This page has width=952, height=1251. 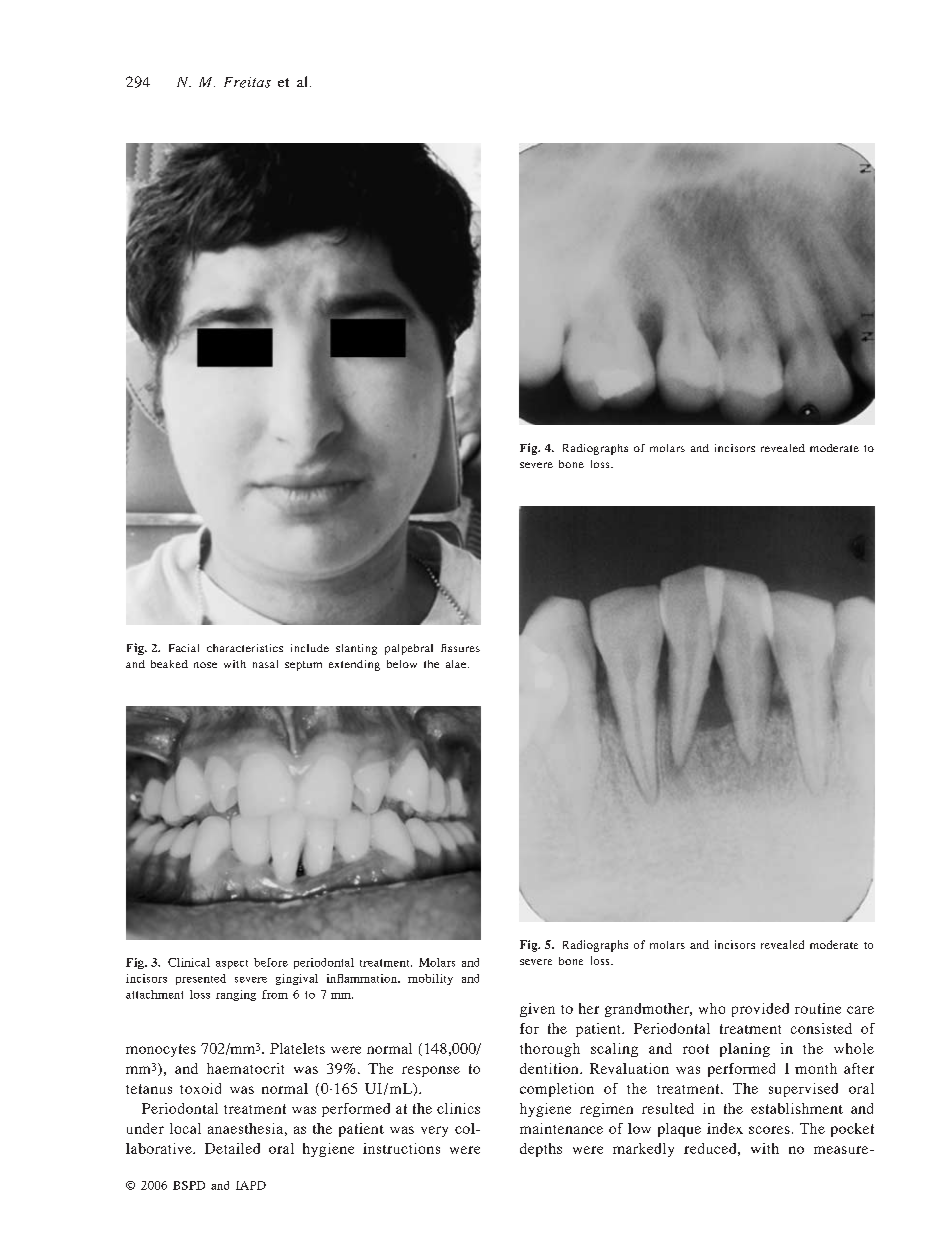 What do you see at coordinates (245, 648) in the page?
I see `characteristics` at bounding box center [245, 648].
